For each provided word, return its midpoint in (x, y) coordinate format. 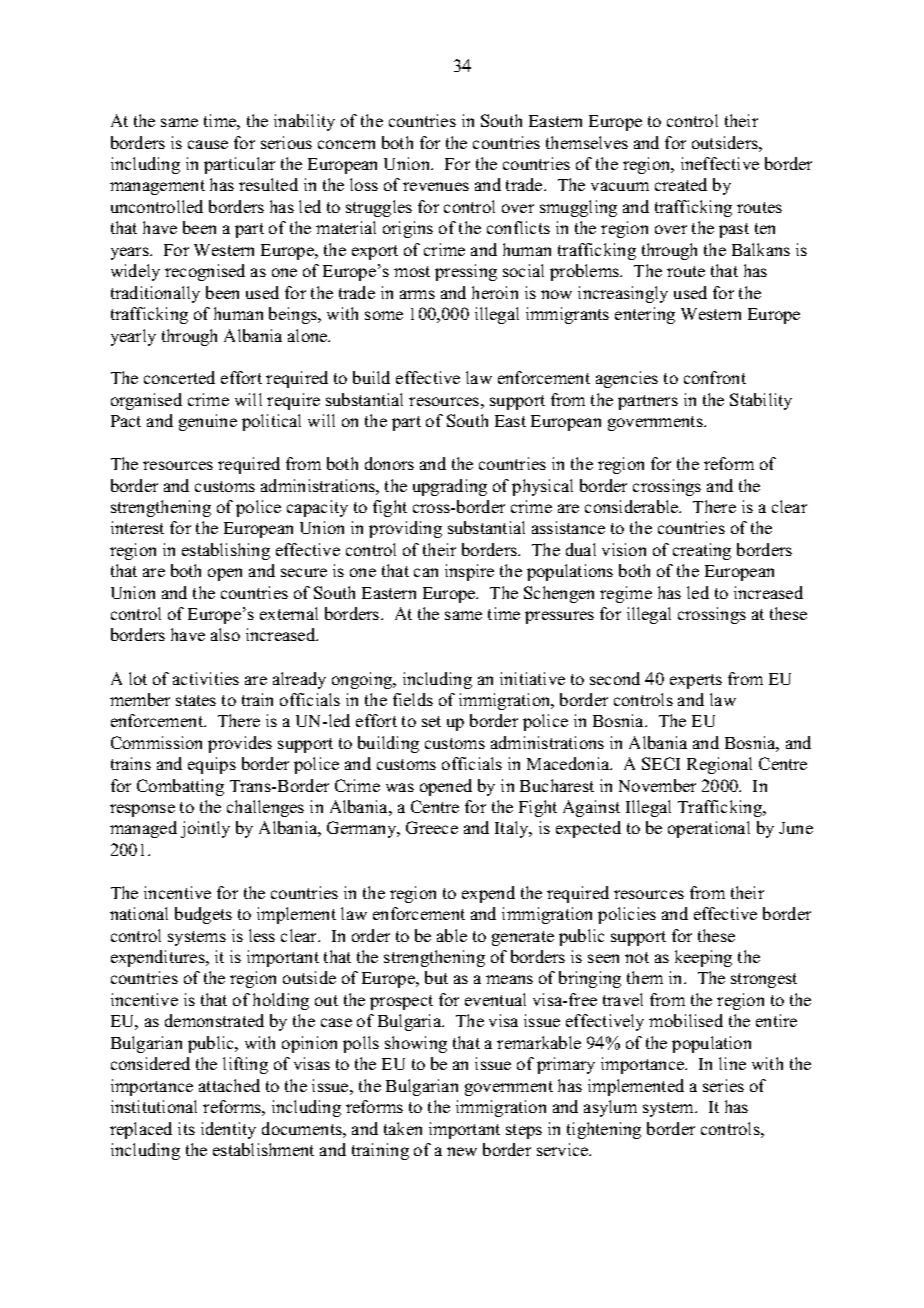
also (225, 634)
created (681, 184)
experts (696, 681)
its (186, 1128)
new (462, 1151)
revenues (436, 186)
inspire (469, 572)
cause (208, 144)
